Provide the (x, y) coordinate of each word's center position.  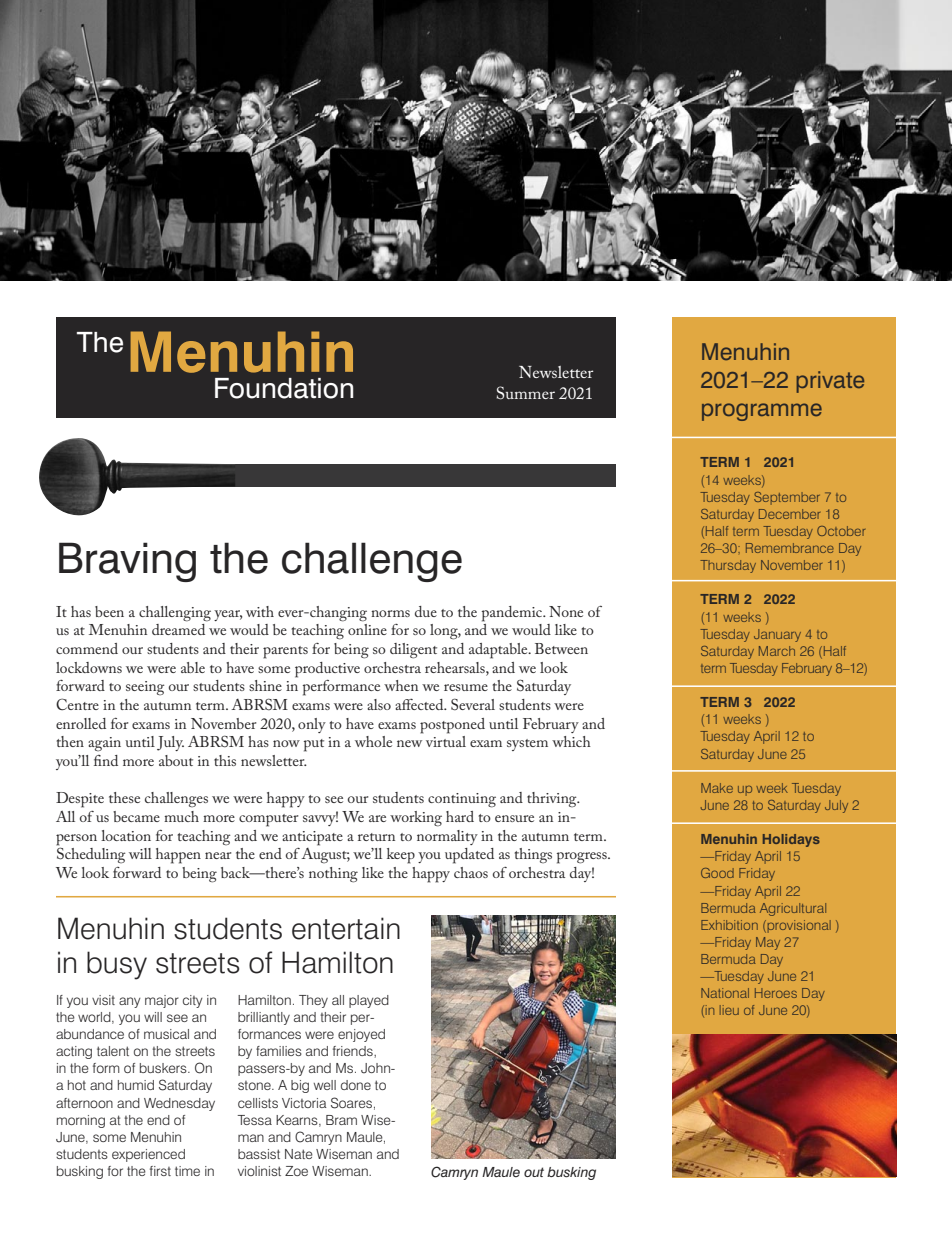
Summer (526, 393)
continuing (462, 800)
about (176, 760)
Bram (341, 1120)
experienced (148, 1155)
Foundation (284, 388)
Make (717, 788)
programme (762, 412)
